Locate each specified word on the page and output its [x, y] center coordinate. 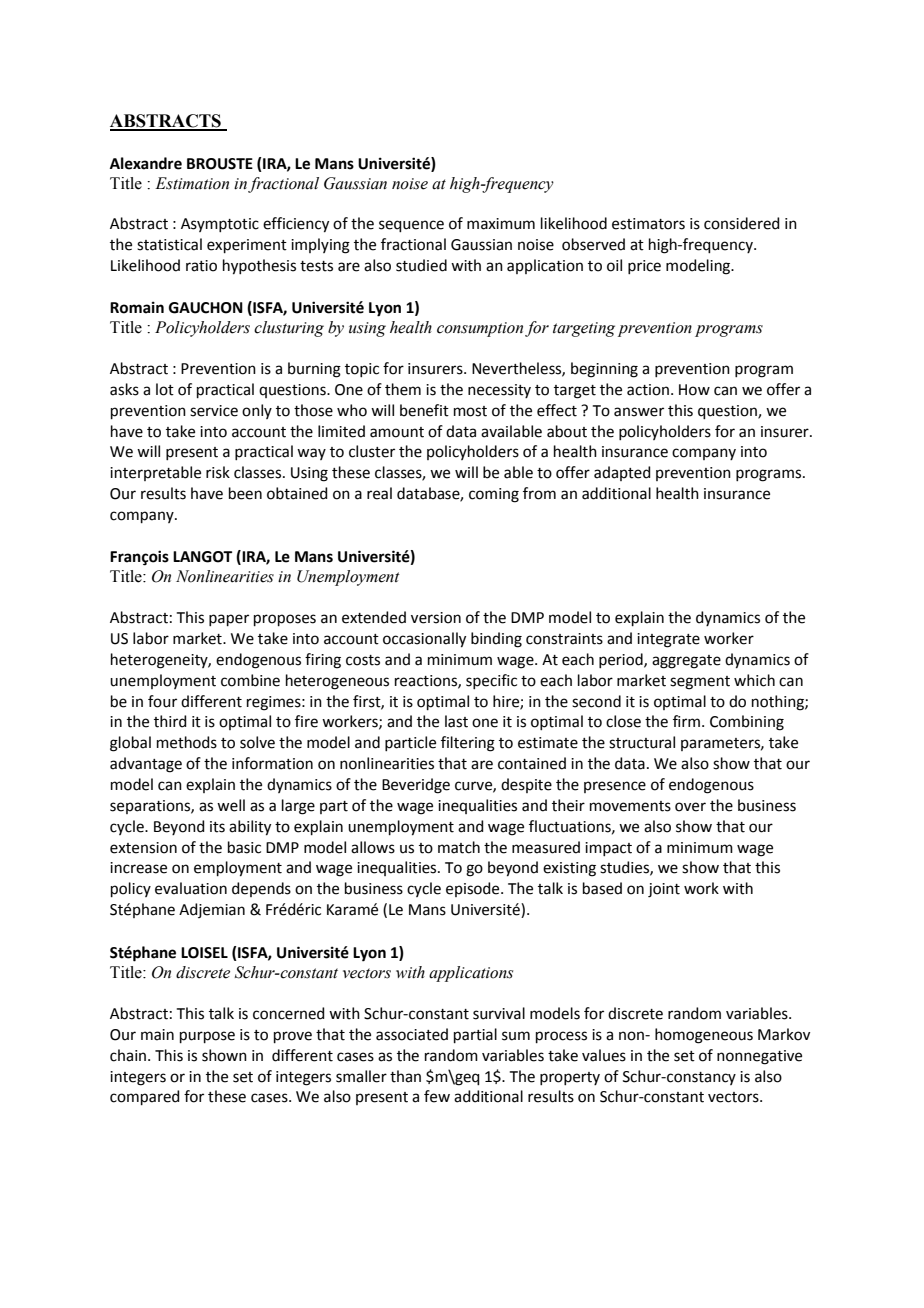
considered [742, 223]
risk [218, 472]
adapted [622, 473]
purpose [207, 1037]
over [690, 807]
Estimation [192, 183]
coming [494, 495]
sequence [411, 226]
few [437, 1096]
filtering [468, 744]
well [231, 805]
